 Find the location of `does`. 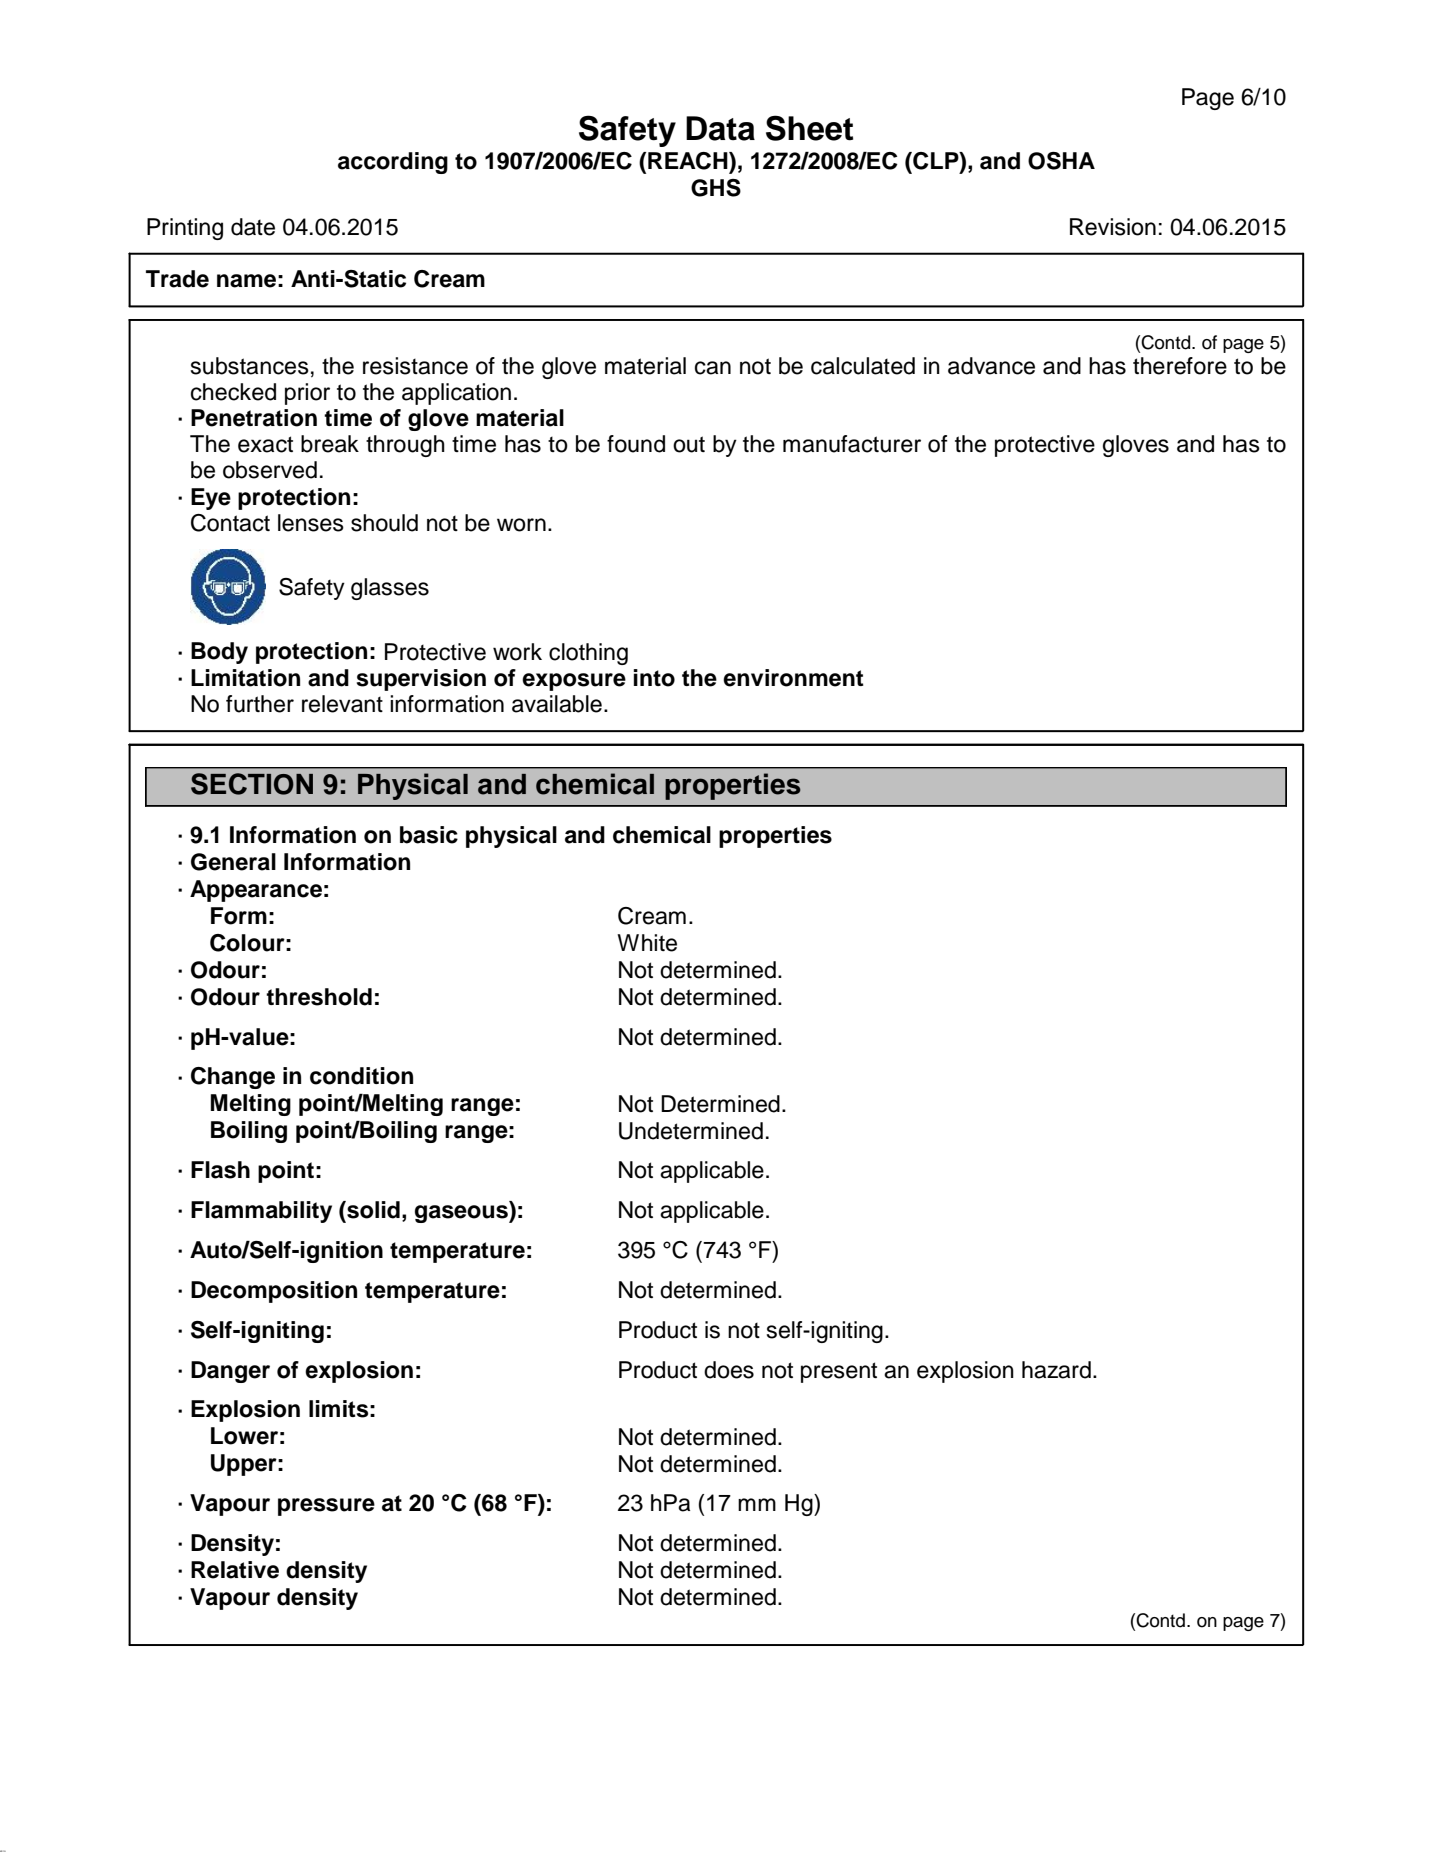

does is located at coordinates (729, 1370).
